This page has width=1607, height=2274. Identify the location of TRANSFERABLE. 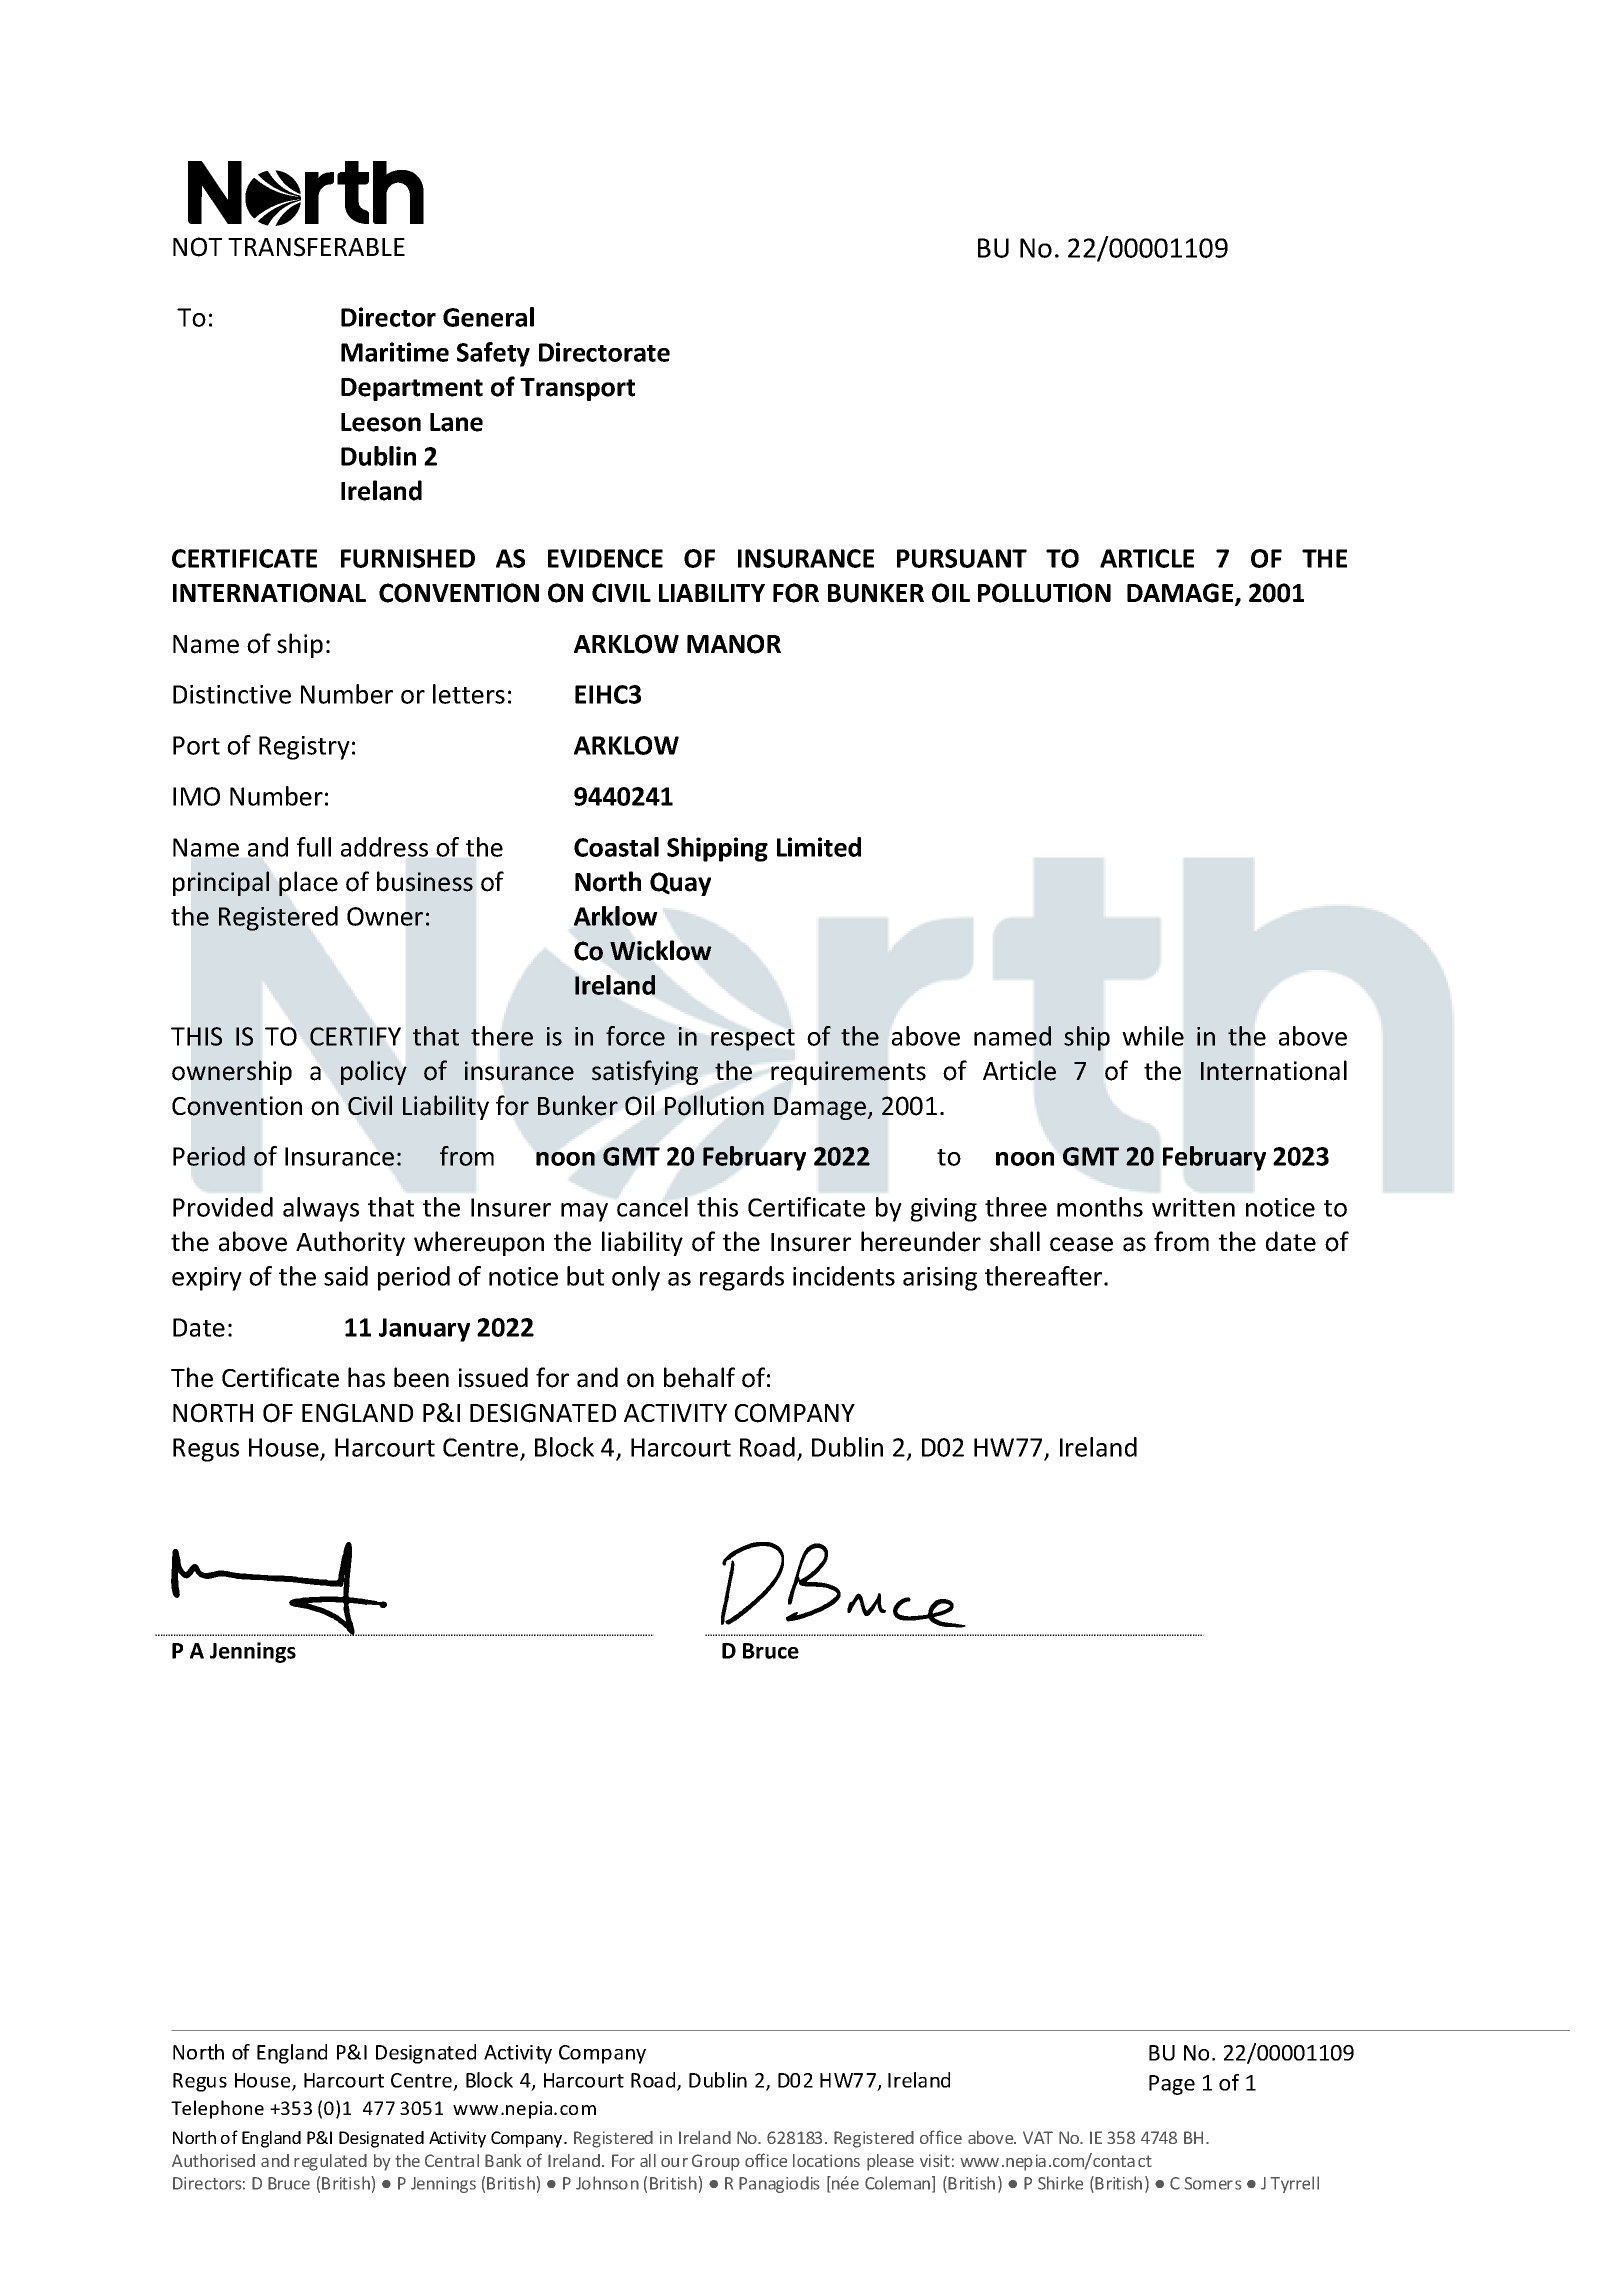
(316, 247).
